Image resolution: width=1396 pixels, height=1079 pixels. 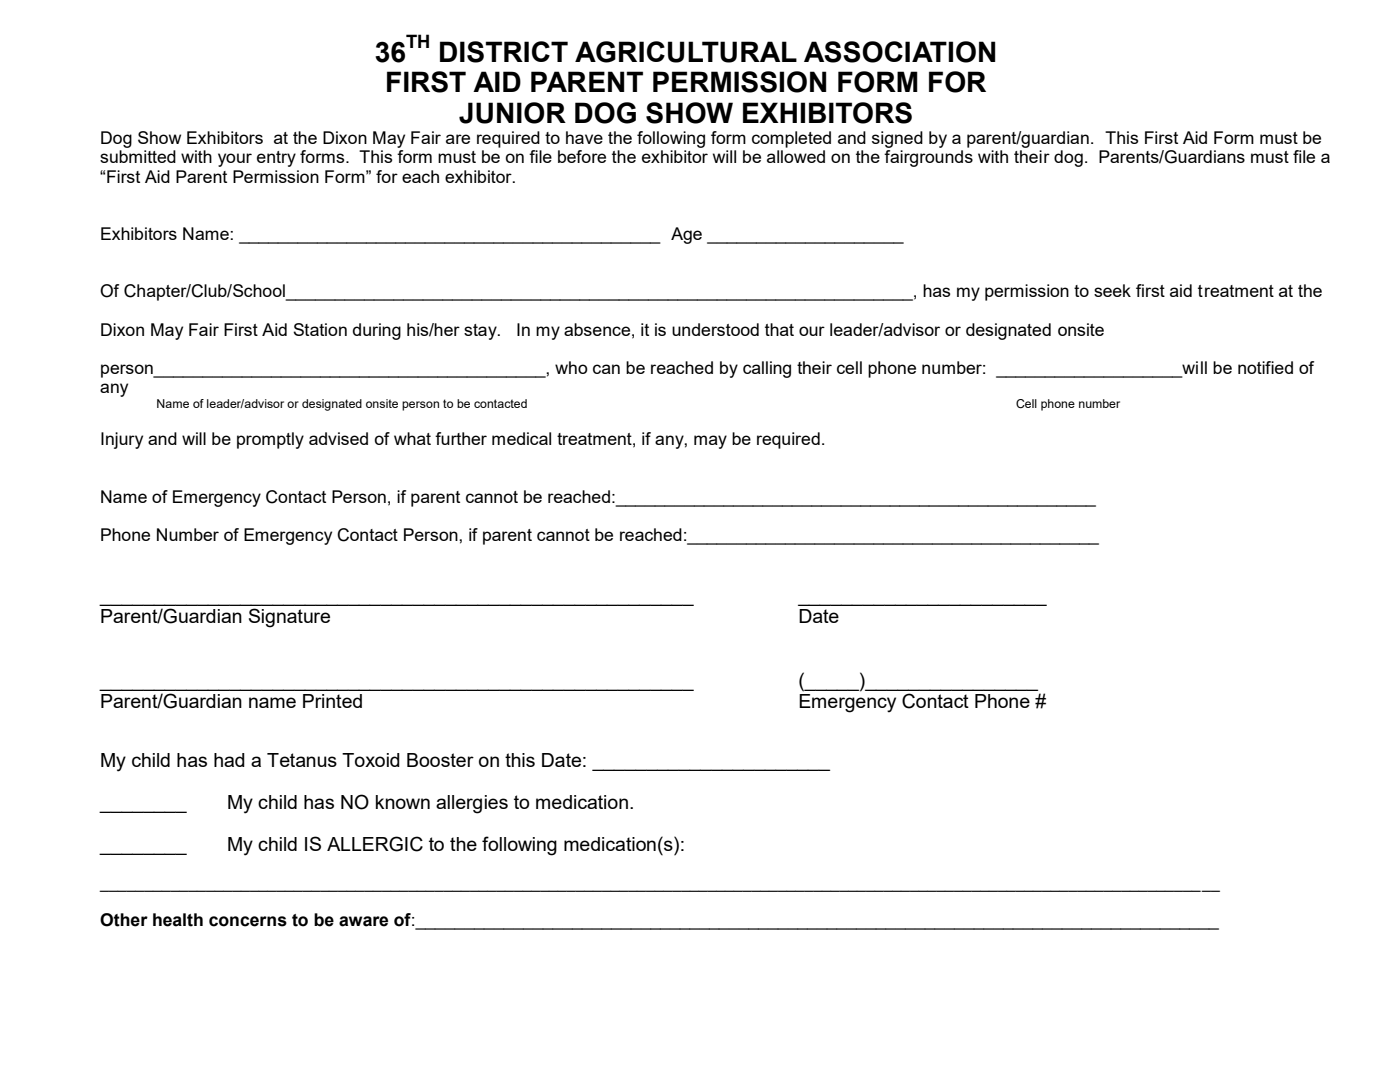 What do you see at coordinates (270, 440) in the screenshot?
I see `promptly` at bounding box center [270, 440].
